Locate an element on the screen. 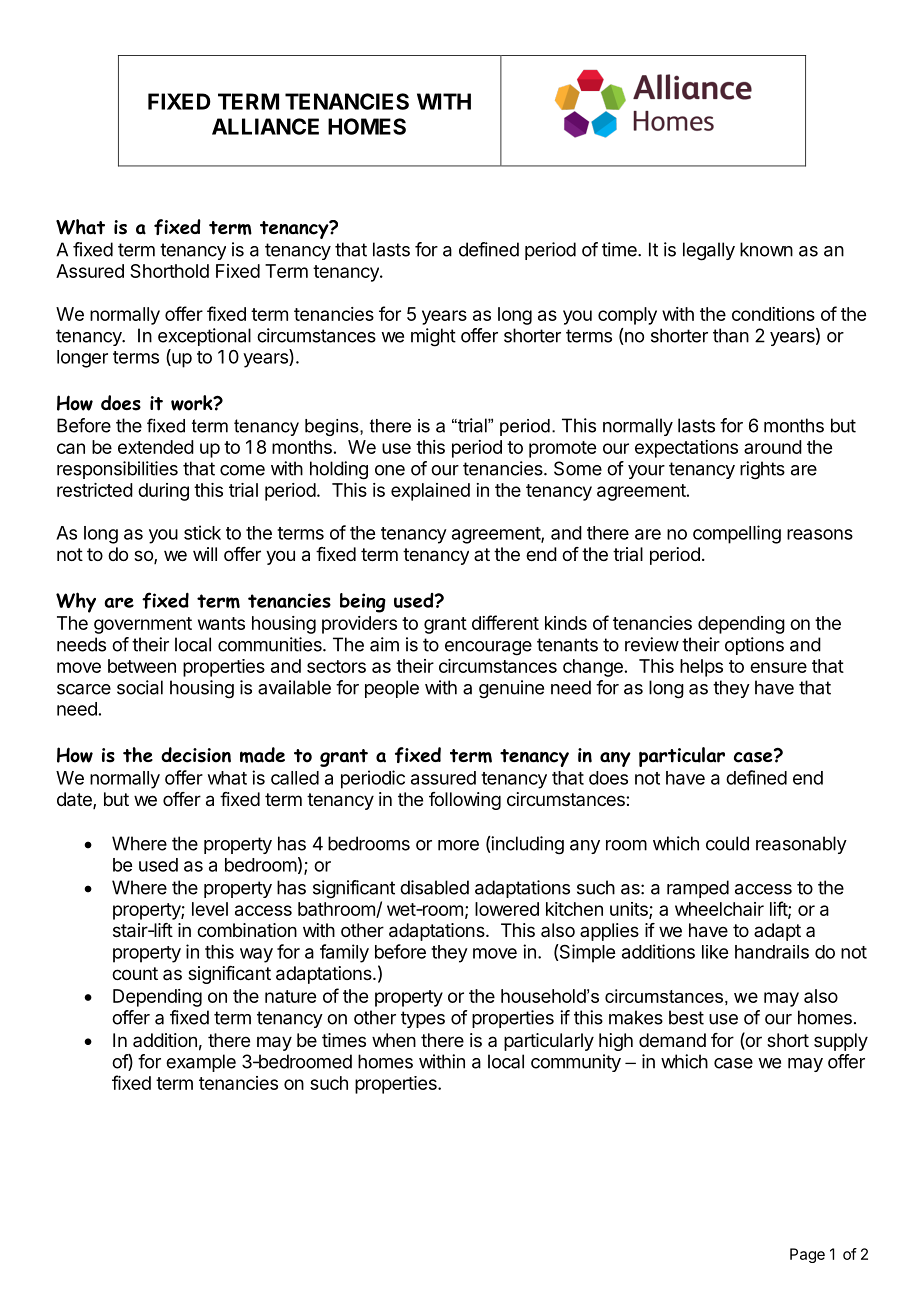 This screenshot has height=1308, width=924. could is located at coordinates (727, 843).
